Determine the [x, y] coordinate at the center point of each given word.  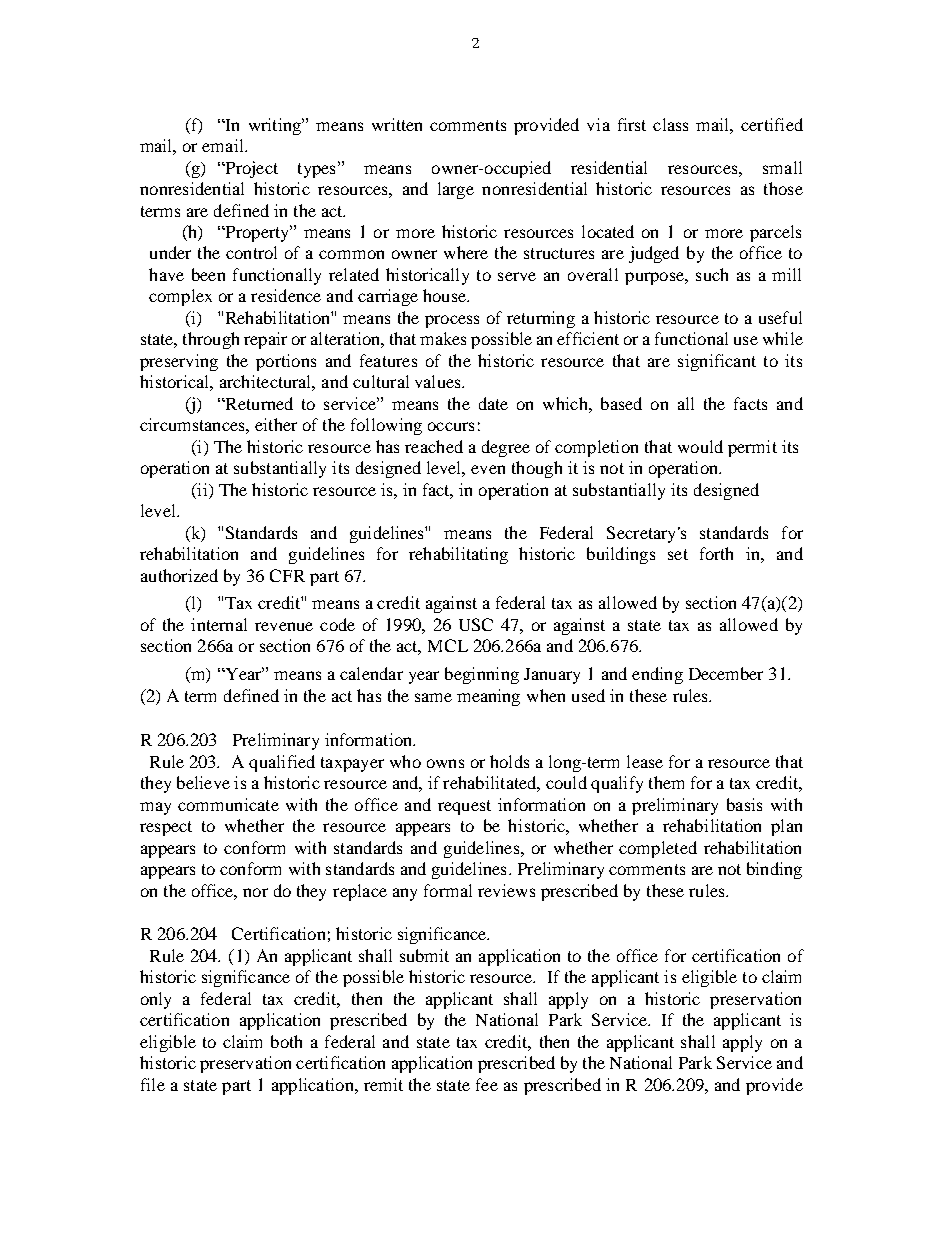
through [211, 340]
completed [658, 849]
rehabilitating [458, 555]
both [286, 1041]
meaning [488, 697]
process [452, 321]
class [670, 124]
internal [219, 624]
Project [250, 169]
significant [717, 362]
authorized [179, 575]
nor [255, 892]
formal [448, 890]
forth [716, 553]
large [456, 190]
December [726, 673]
